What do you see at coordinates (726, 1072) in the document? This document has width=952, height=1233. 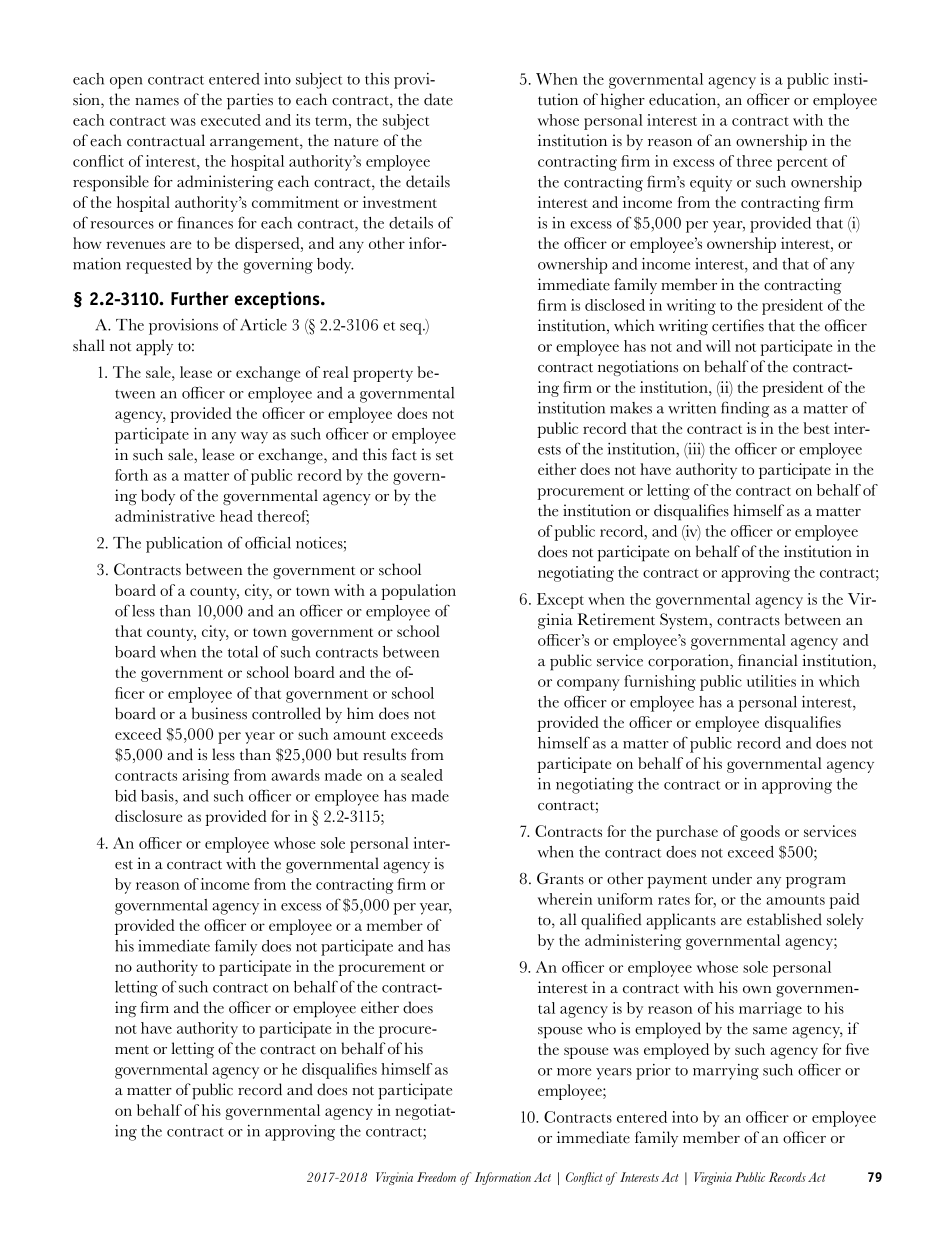 I see `marrying` at bounding box center [726, 1072].
